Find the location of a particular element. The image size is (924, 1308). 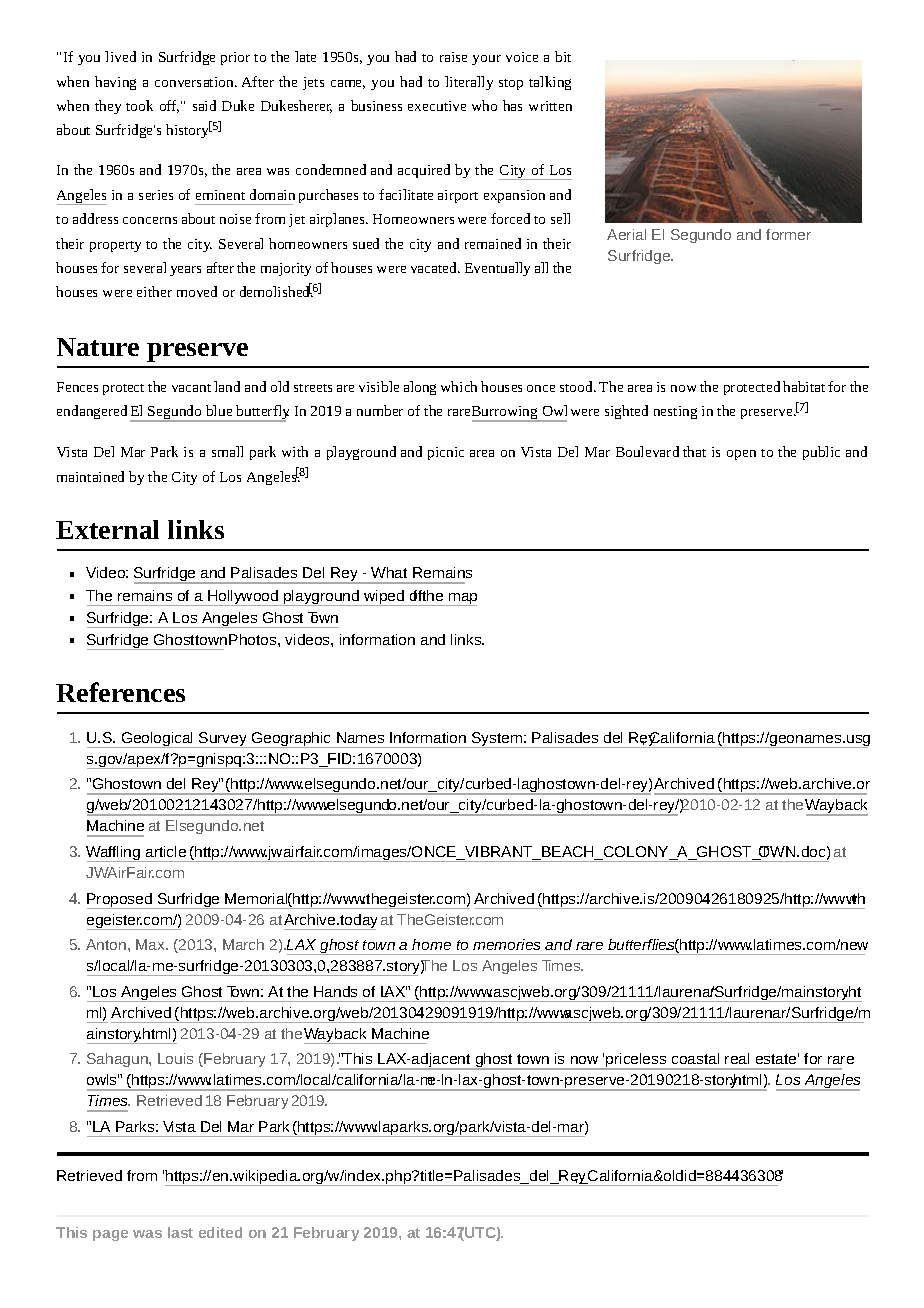

executive is located at coordinates (437, 106).
